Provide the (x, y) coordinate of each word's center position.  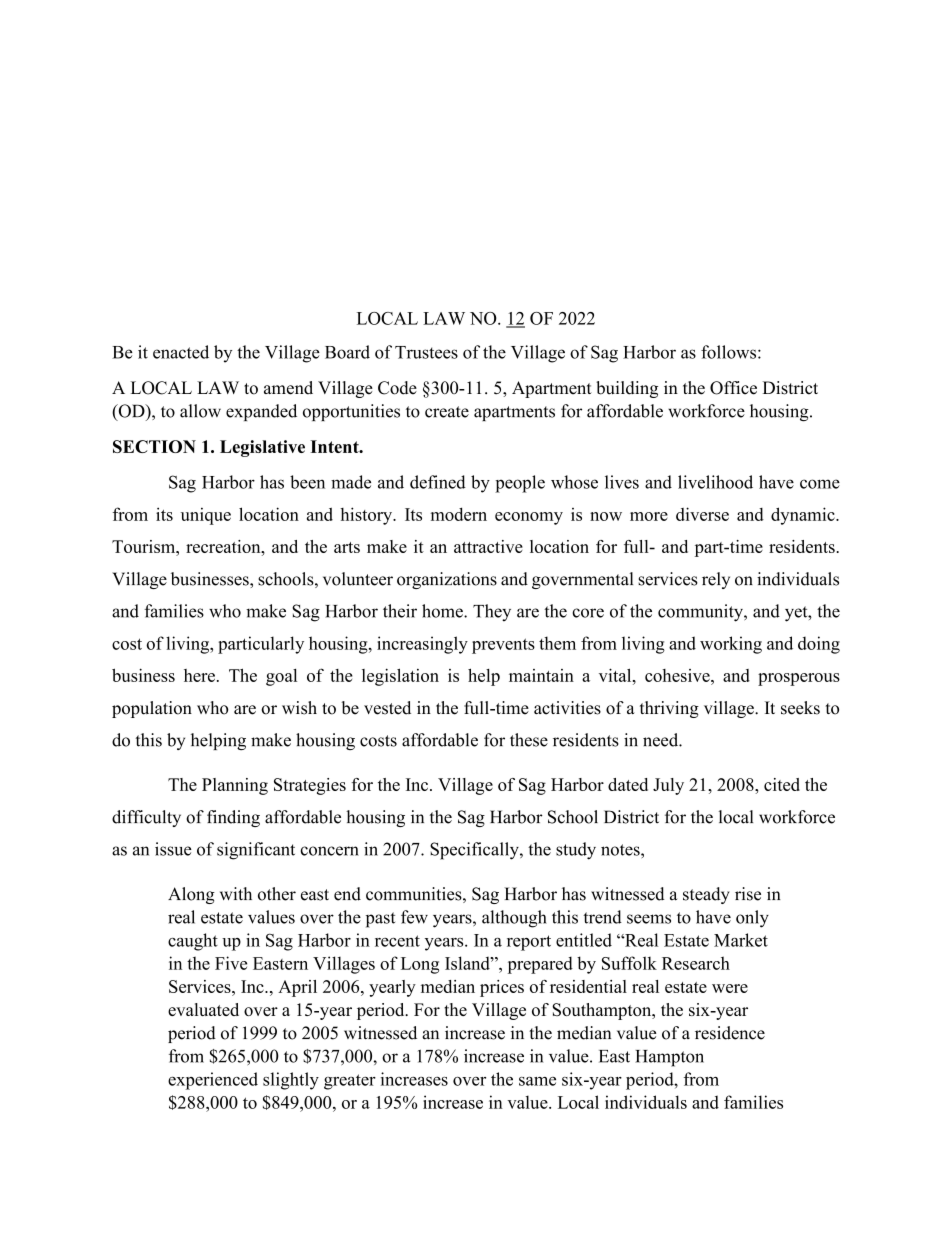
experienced (213, 1081)
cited (782, 784)
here (199, 675)
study (576, 851)
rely (716, 580)
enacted (181, 352)
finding (233, 818)
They (492, 613)
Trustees (426, 352)
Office (733, 388)
